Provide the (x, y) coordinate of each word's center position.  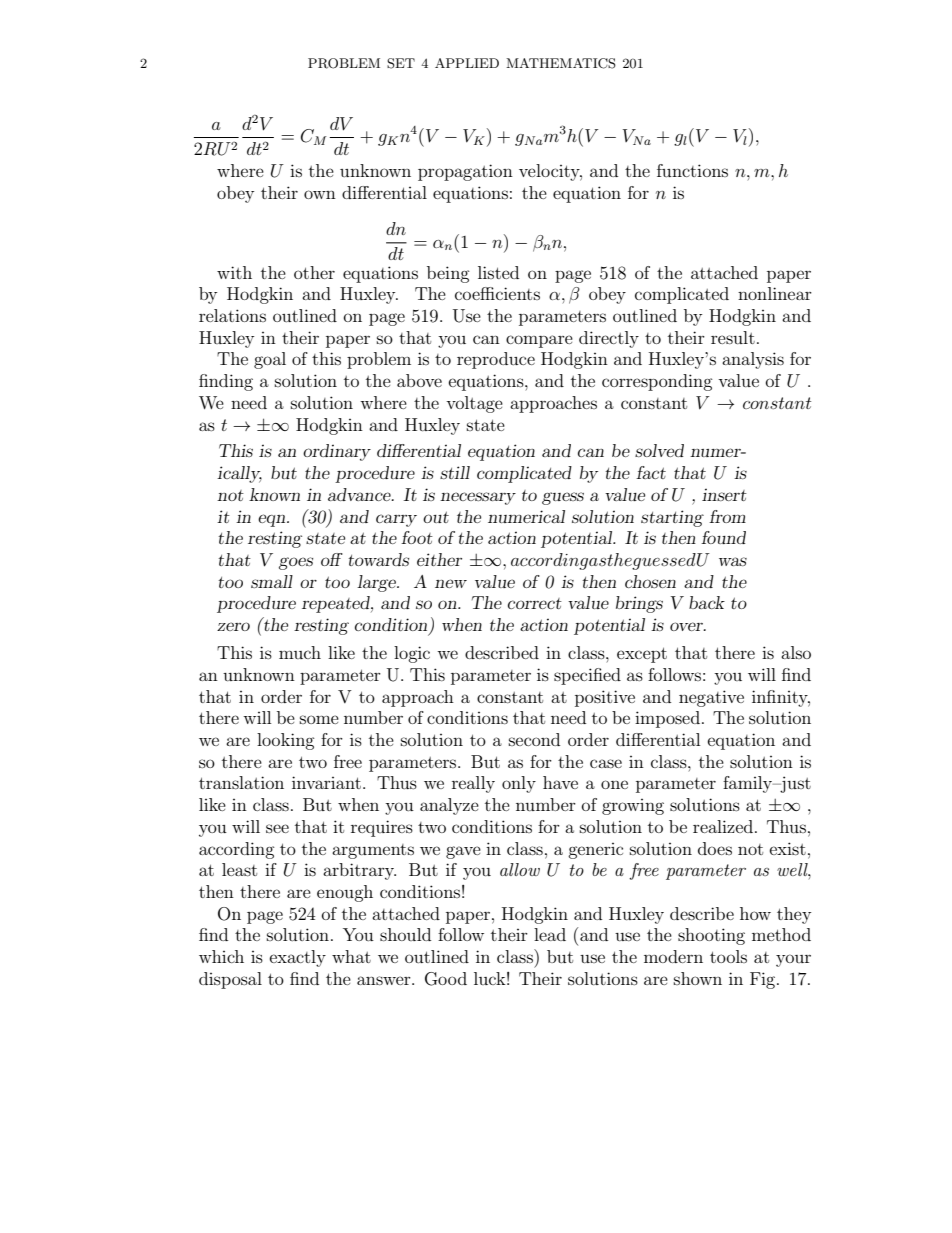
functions (692, 170)
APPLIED (467, 63)
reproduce (496, 360)
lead (550, 934)
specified (587, 676)
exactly (298, 958)
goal (270, 360)
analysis (753, 360)
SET (401, 63)
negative (711, 698)
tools (728, 956)
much (300, 652)
